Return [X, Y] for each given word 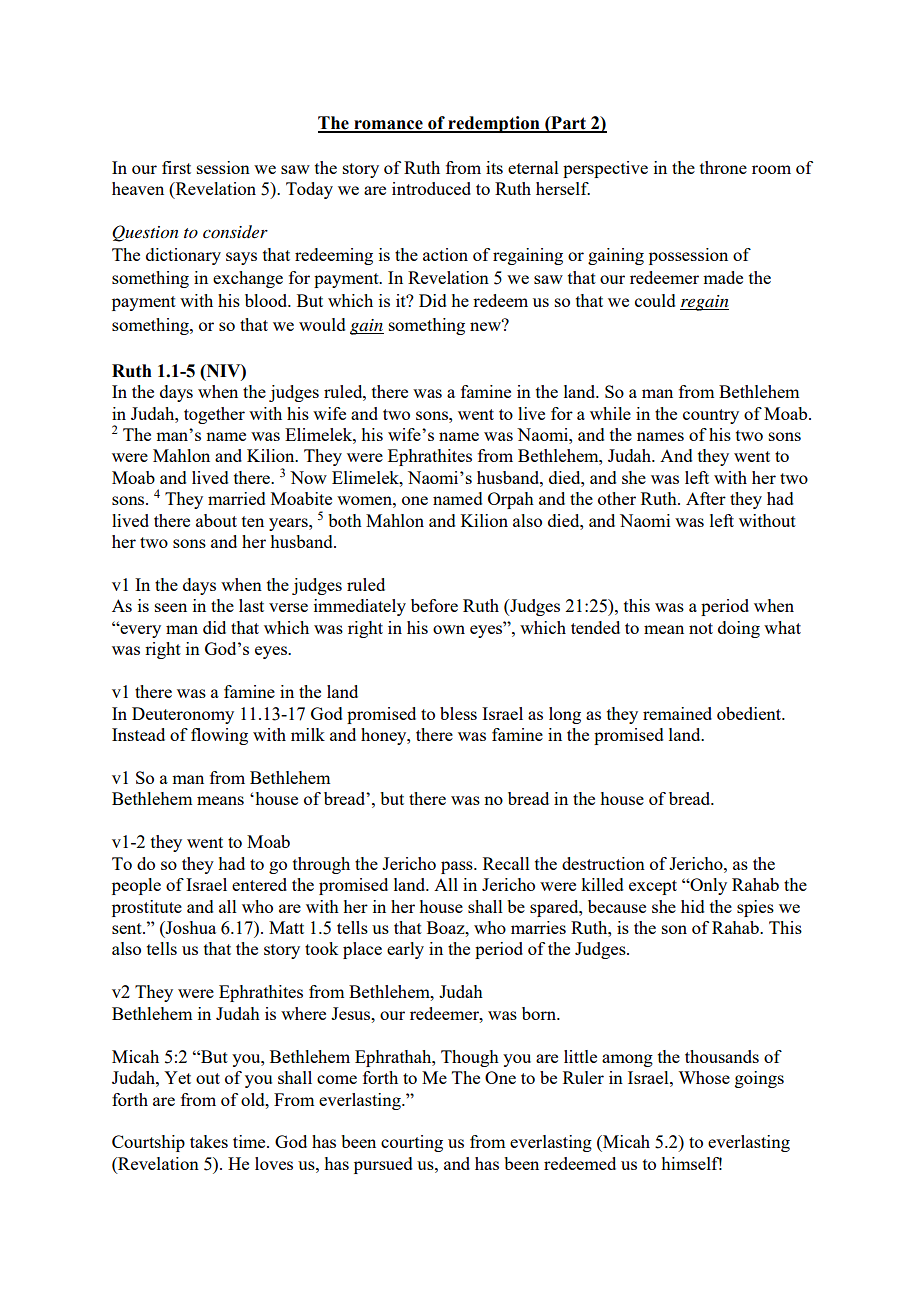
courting [412, 1143]
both [345, 520]
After [706, 498]
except [653, 887]
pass [458, 867]
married [237, 498]
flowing [219, 736]
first [176, 167]
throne [723, 167]
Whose [704, 1077]
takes [209, 1141]
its [494, 167]
